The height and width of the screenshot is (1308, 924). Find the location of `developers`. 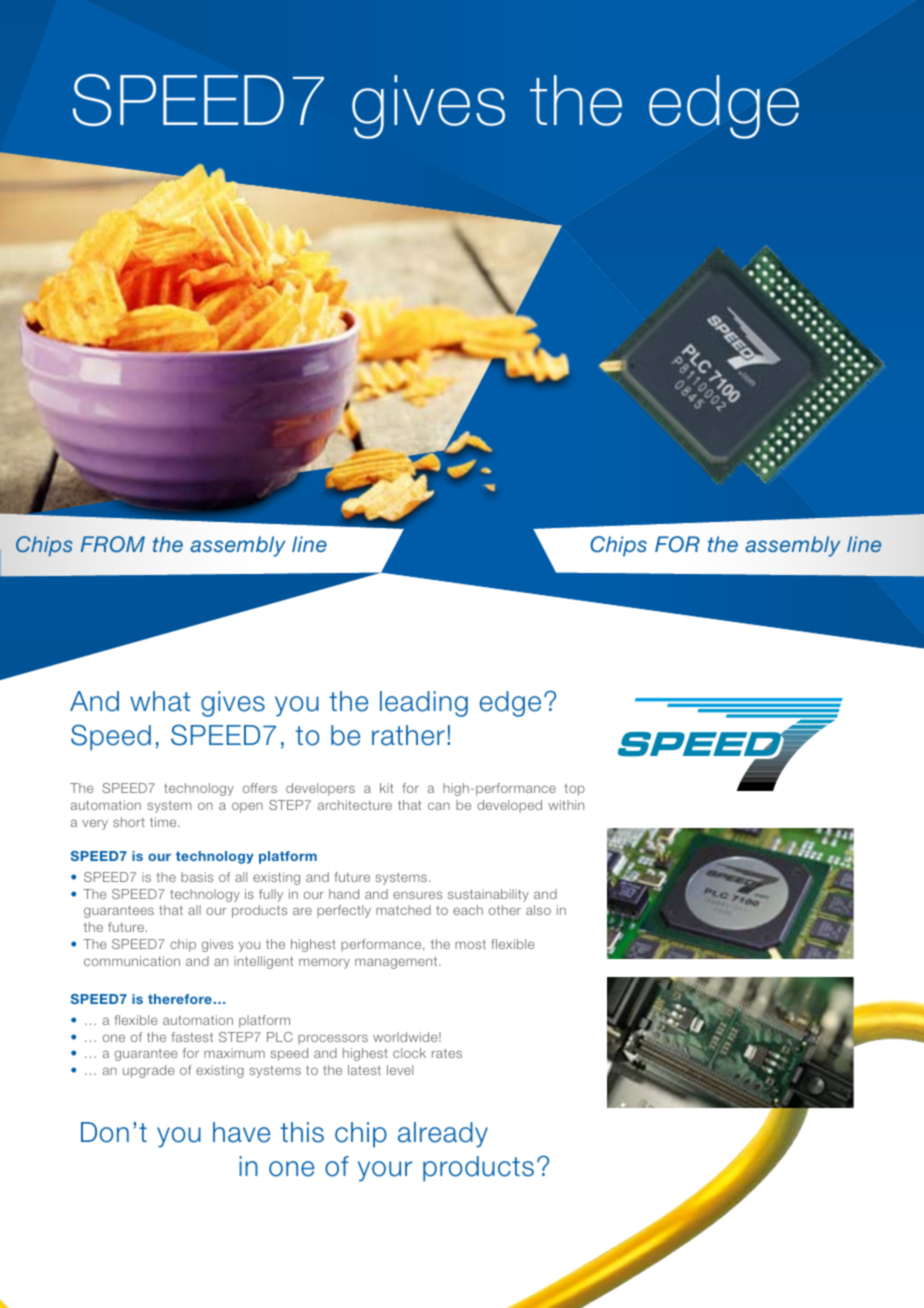

developers is located at coordinates (320, 789).
